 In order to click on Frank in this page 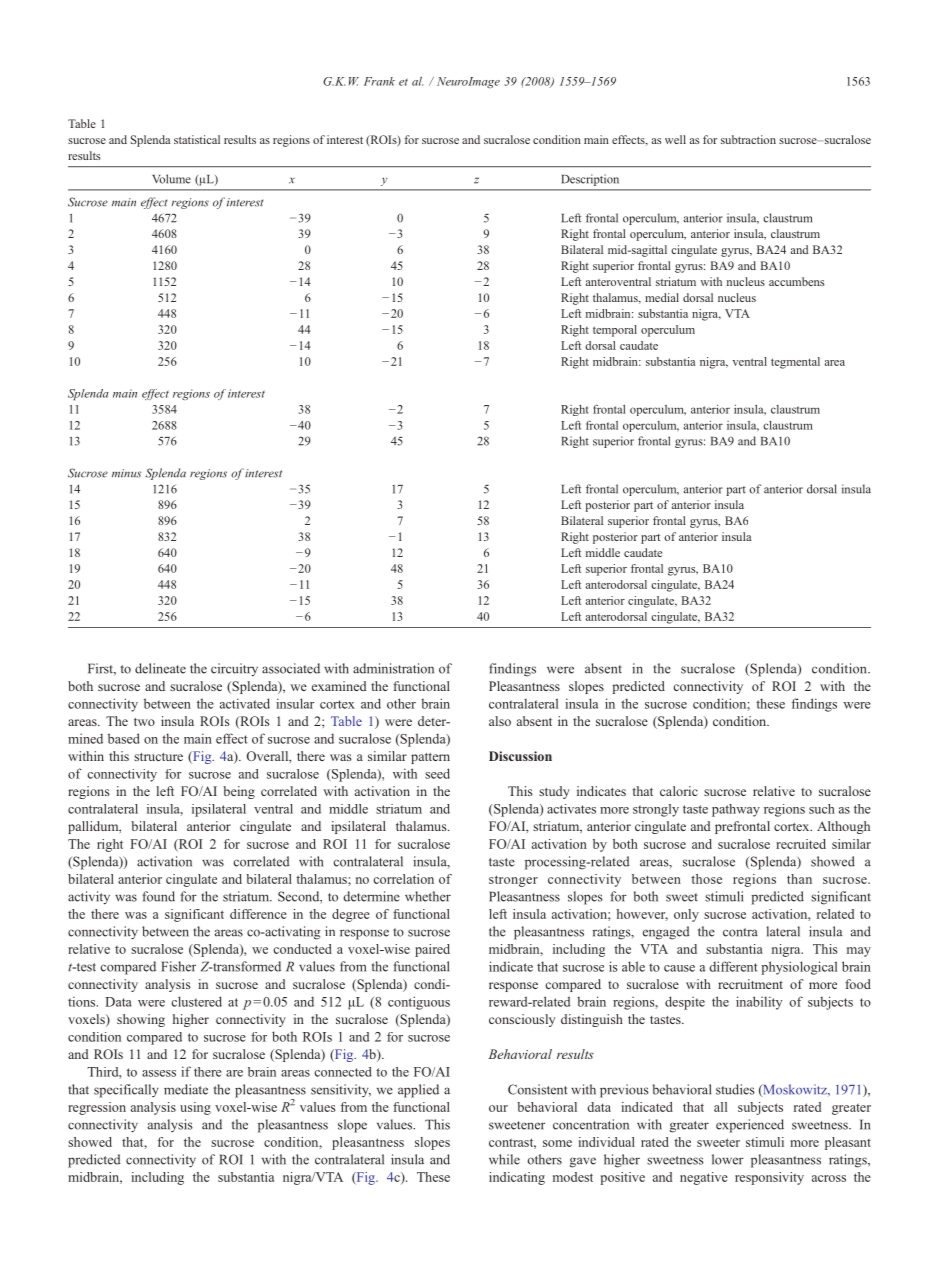, I will do `click(379, 81)`.
